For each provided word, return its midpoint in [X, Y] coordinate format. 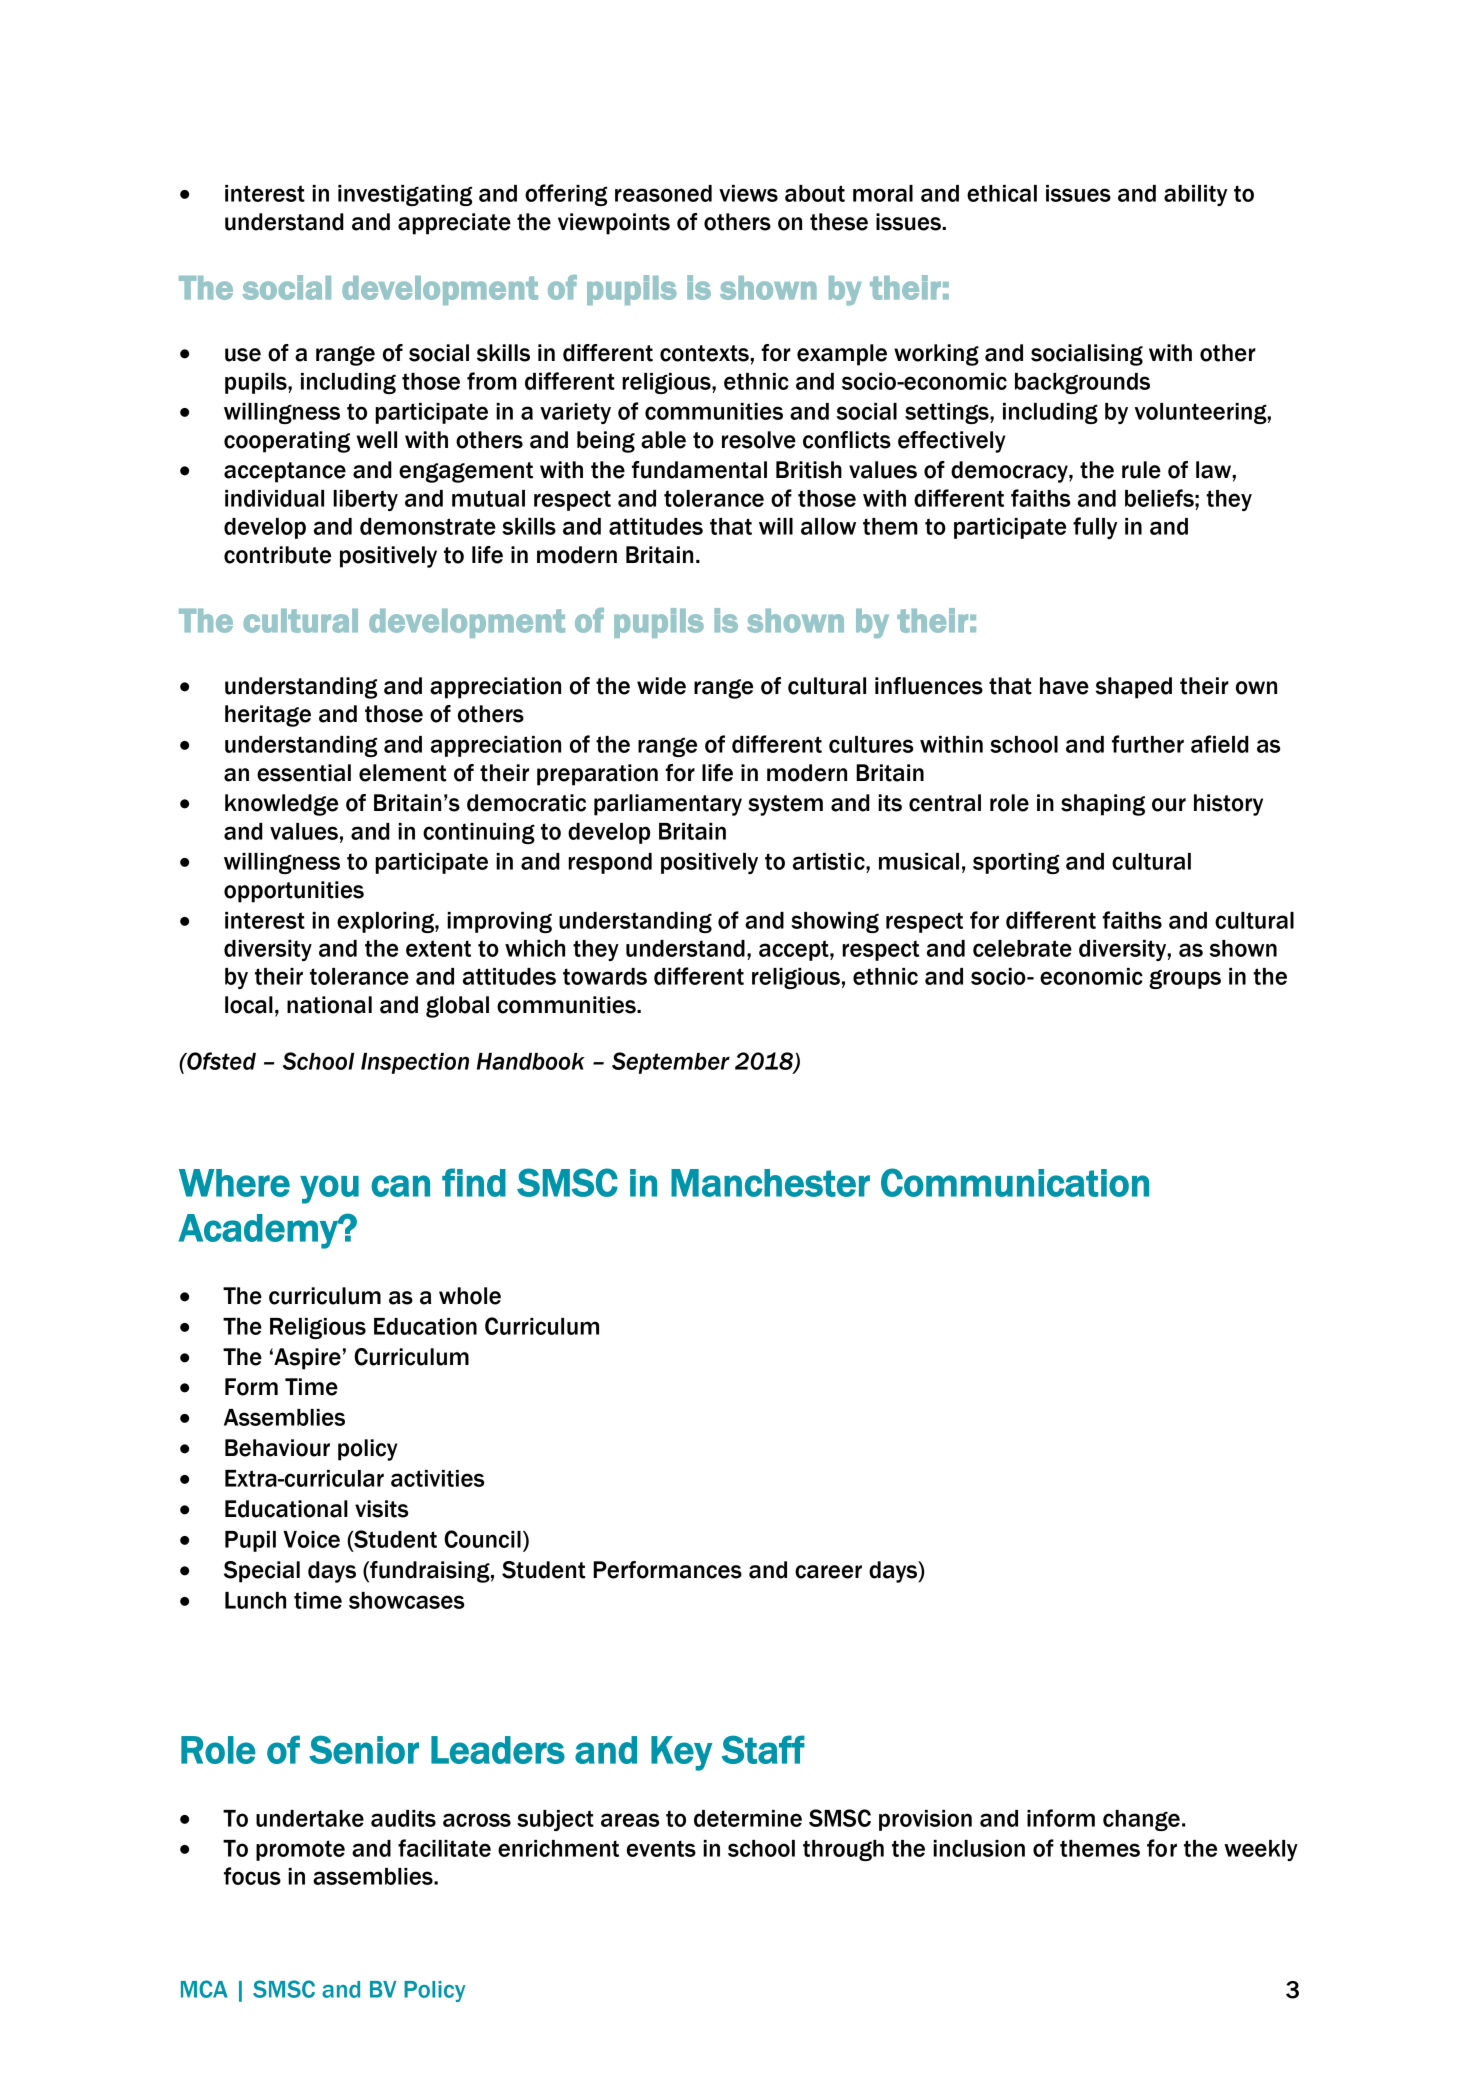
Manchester [770, 1183]
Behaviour [277, 1448]
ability [1195, 195]
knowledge [281, 805]
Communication [1015, 1182]
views [748, 193]
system [785, 805]
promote [300, 1850]
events [661, 1848]
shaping [1103, 805]
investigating [405, 195]
